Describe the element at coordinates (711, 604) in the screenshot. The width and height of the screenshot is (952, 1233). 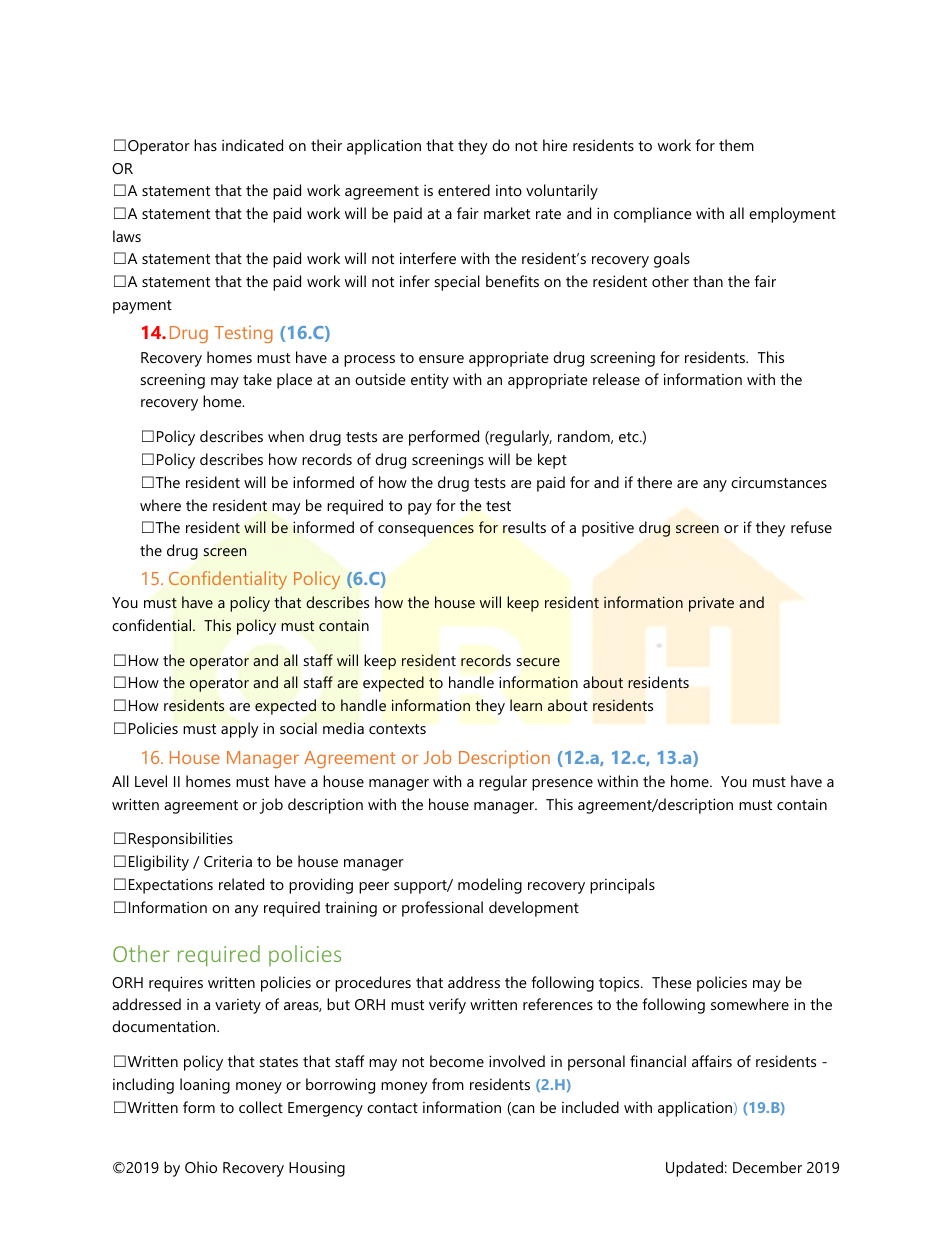
I see `private` at that location.
